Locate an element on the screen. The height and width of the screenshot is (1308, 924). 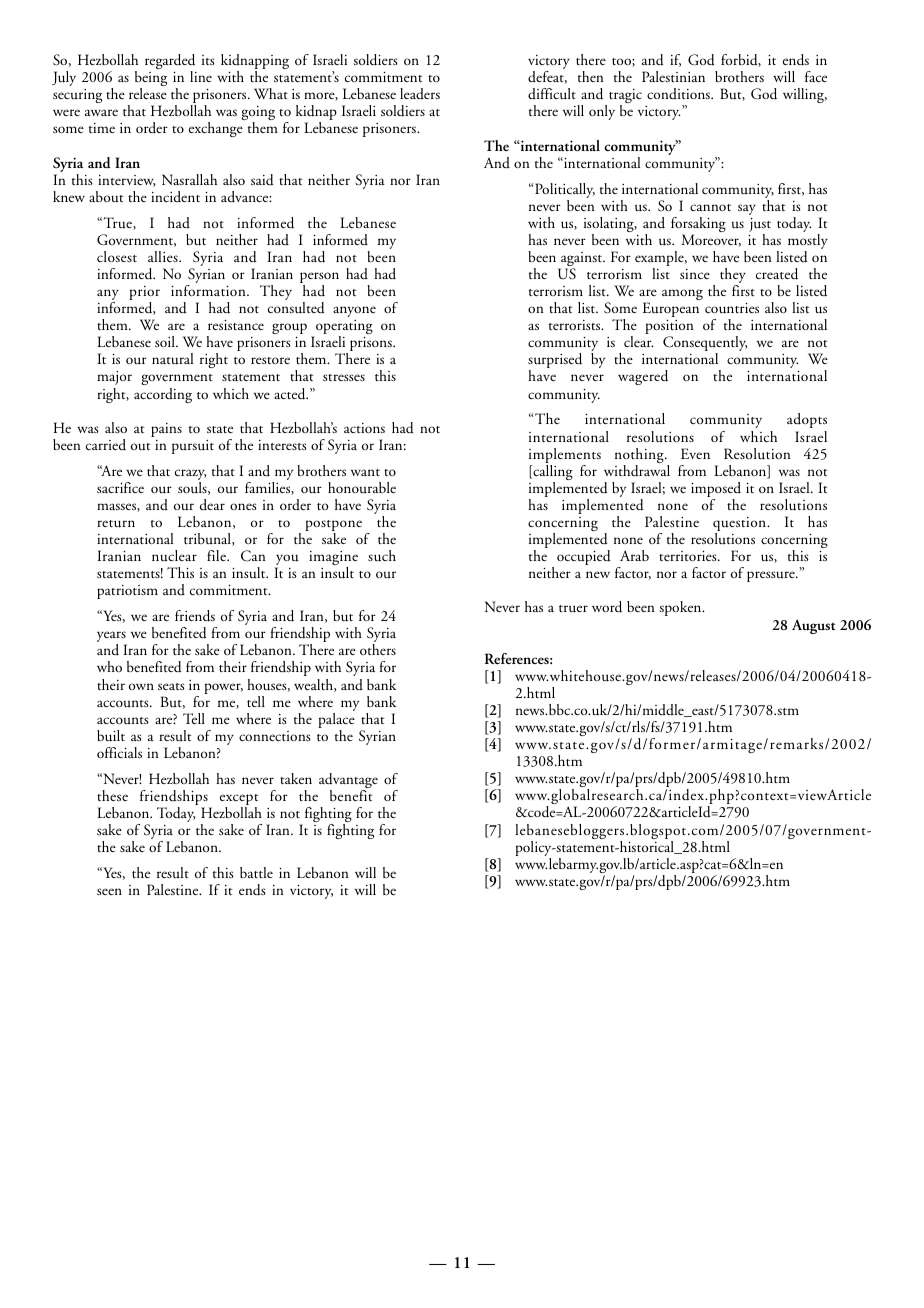
imposed is located at coordinates (716, 491).
